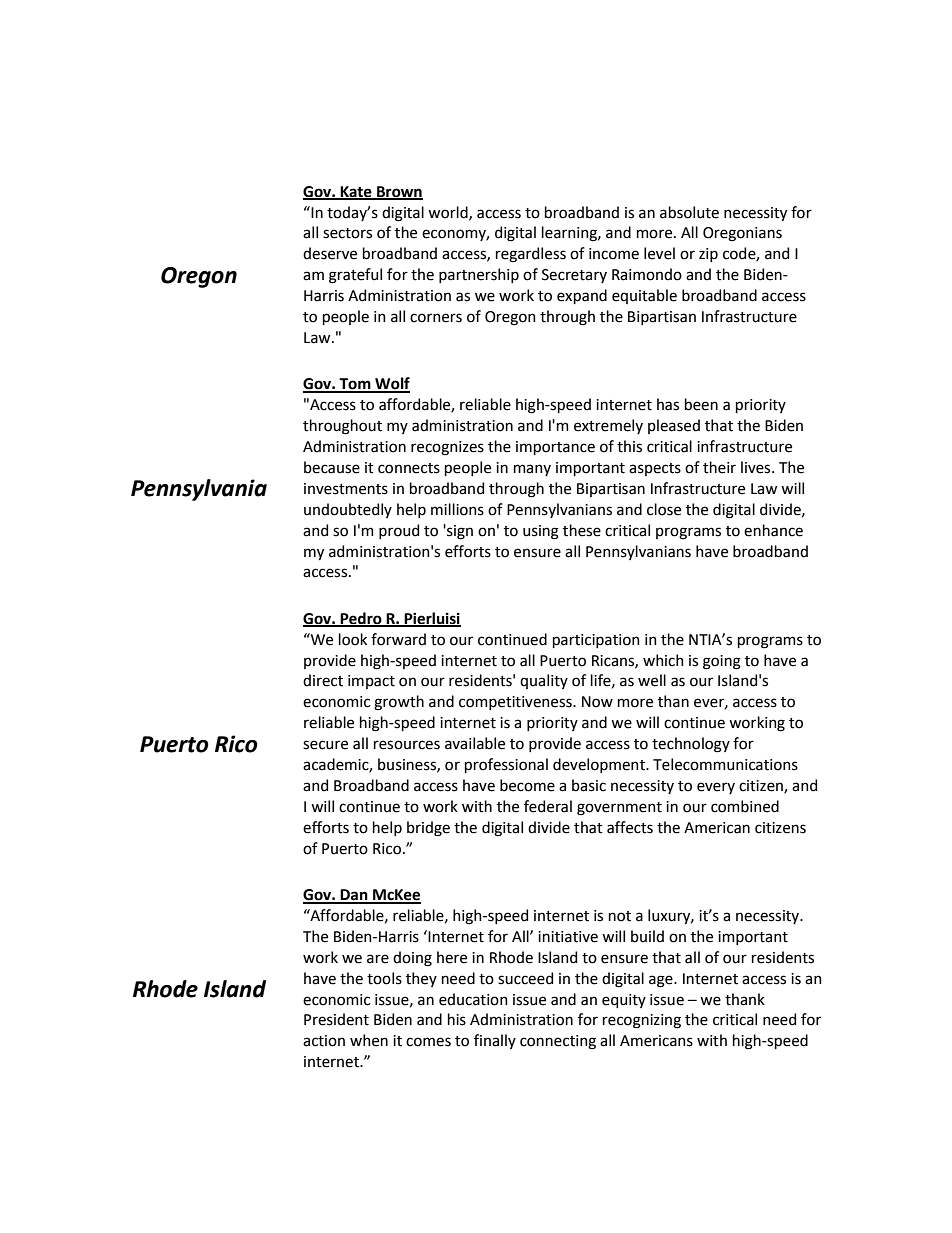 The width and height of the screenshot is (952, 1233). What do you see at coordinates (369, 1040) in the screenshot?
I see `when` at bounding box center [369, 1040].
